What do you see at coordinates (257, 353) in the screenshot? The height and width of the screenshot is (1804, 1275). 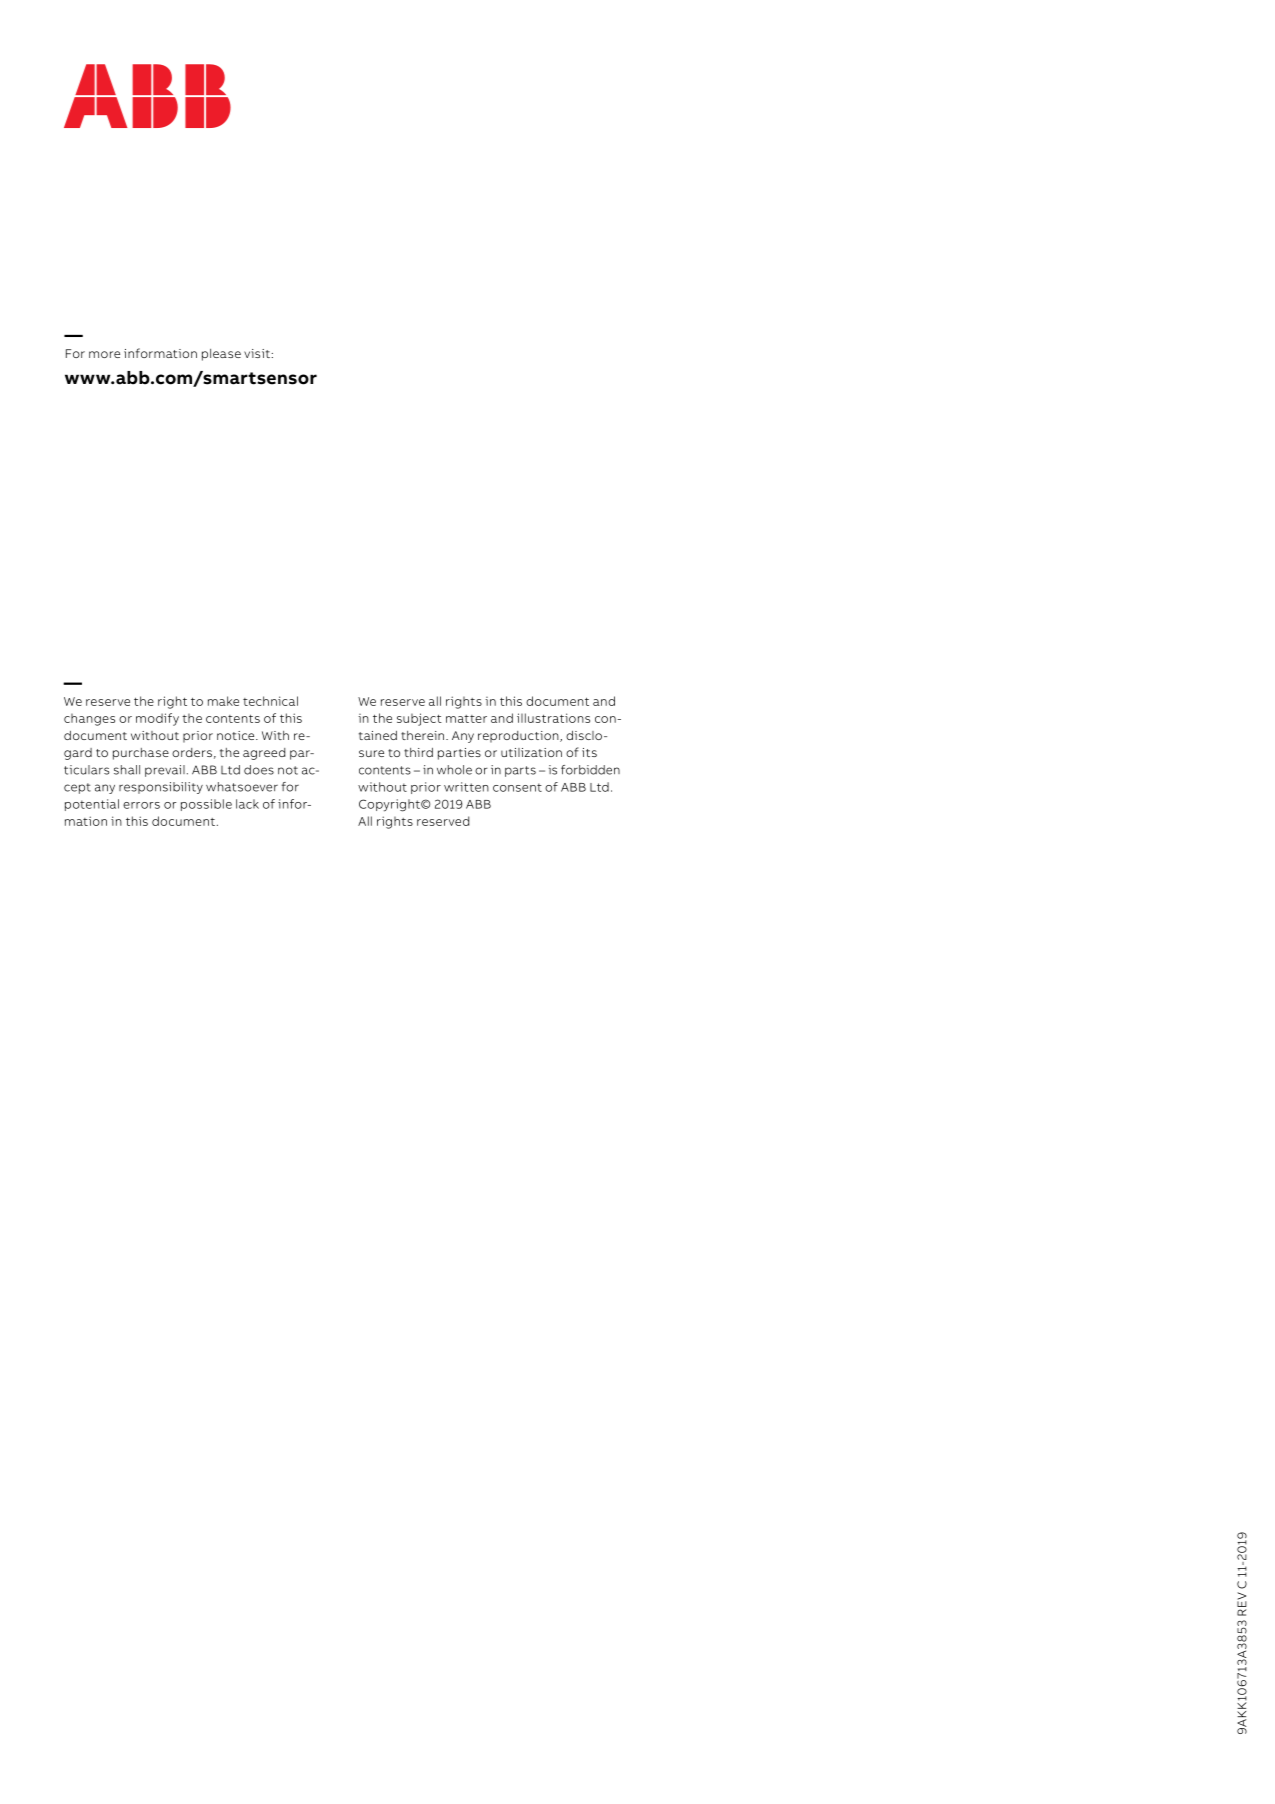 I see `visit` at bounding box center [257, 353].
